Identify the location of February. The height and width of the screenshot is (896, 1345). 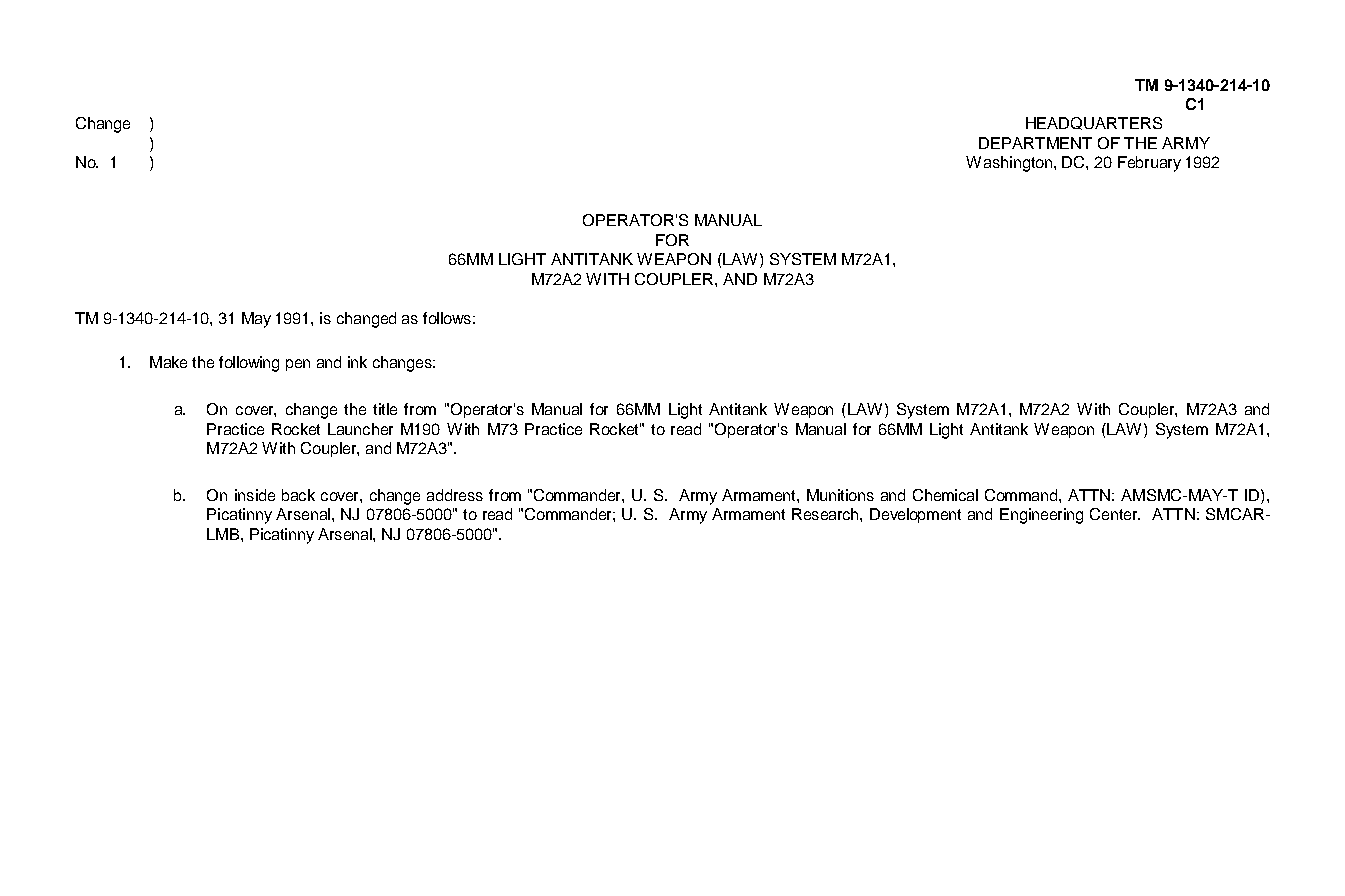
(1149, 164).
